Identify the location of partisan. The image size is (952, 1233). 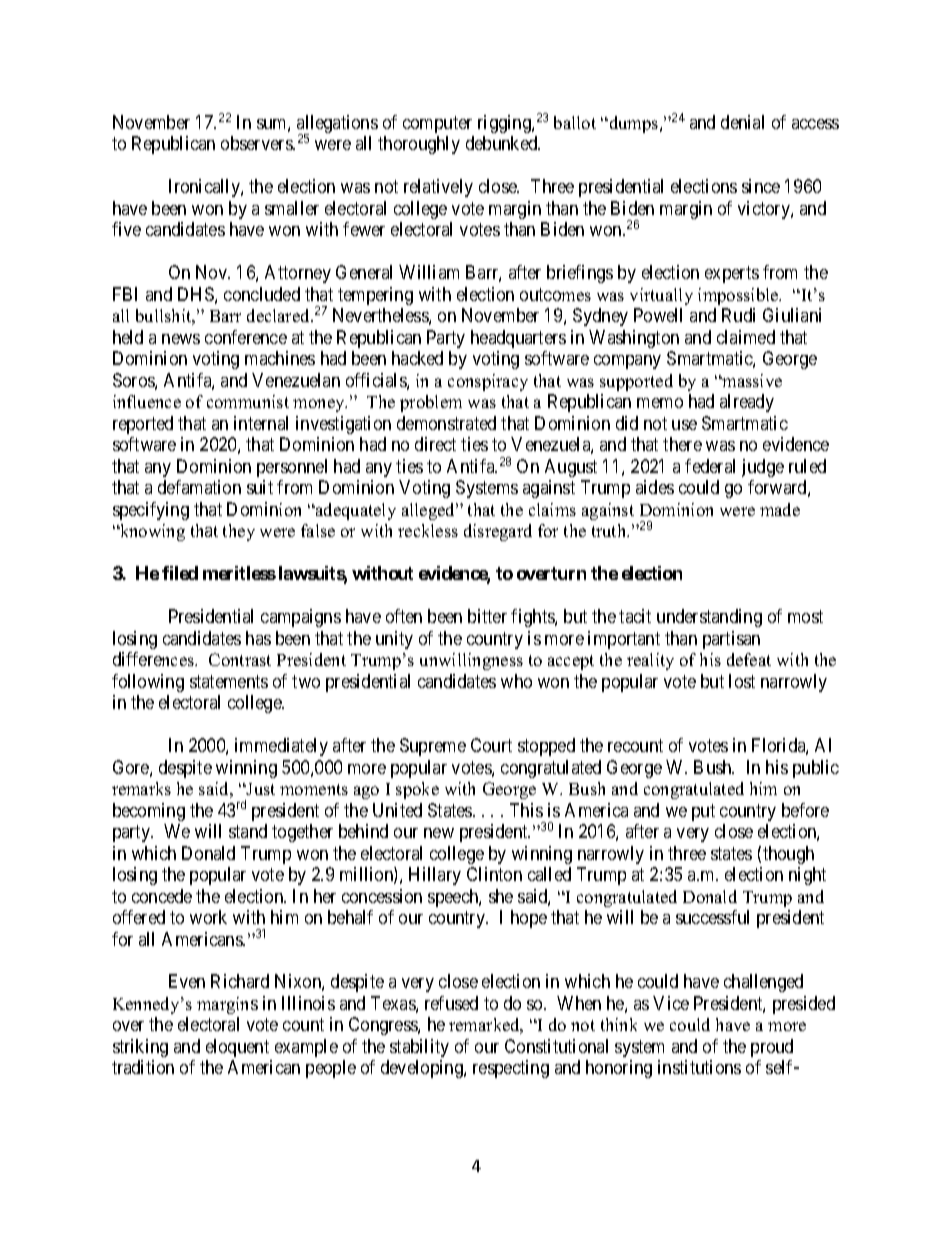
(731, 640).
